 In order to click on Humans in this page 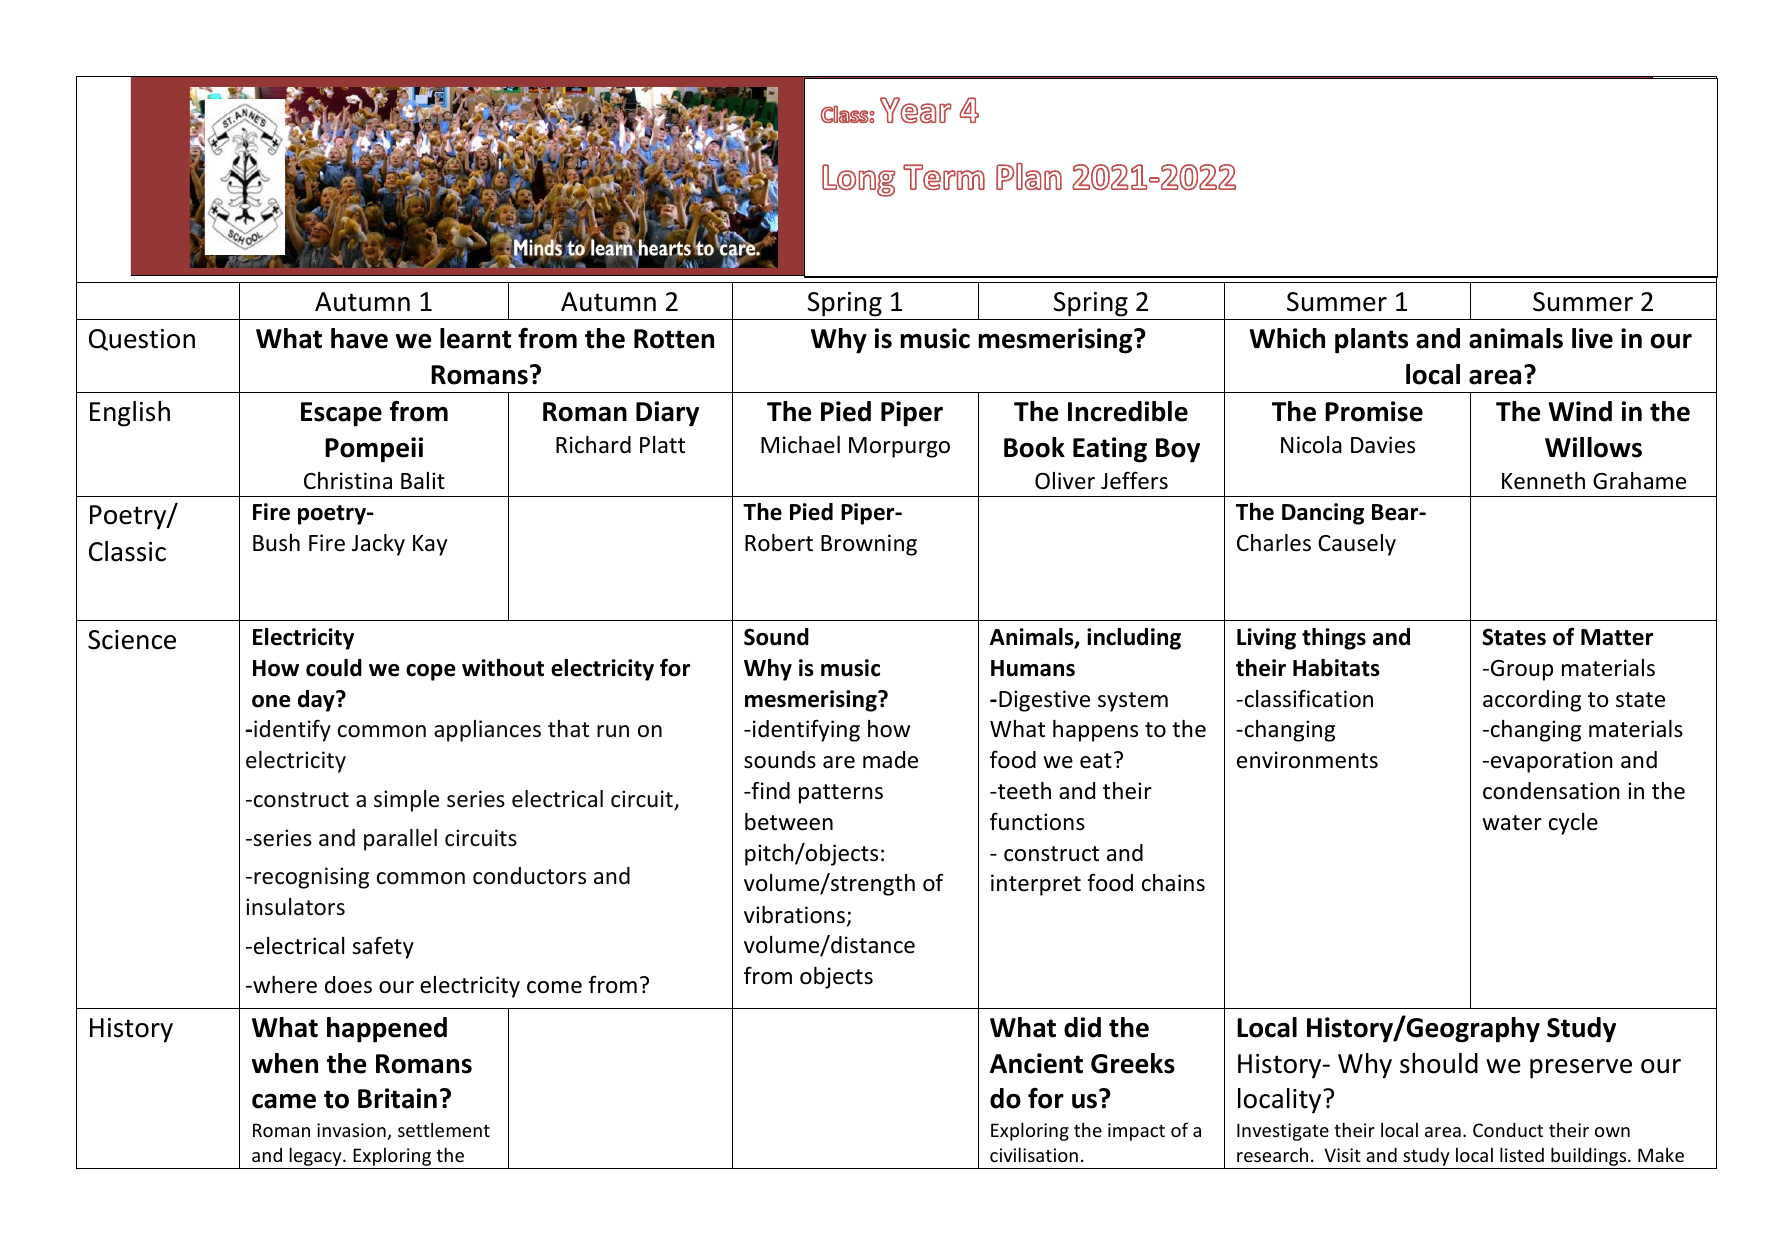, I will do `click(1033, 668)`.
